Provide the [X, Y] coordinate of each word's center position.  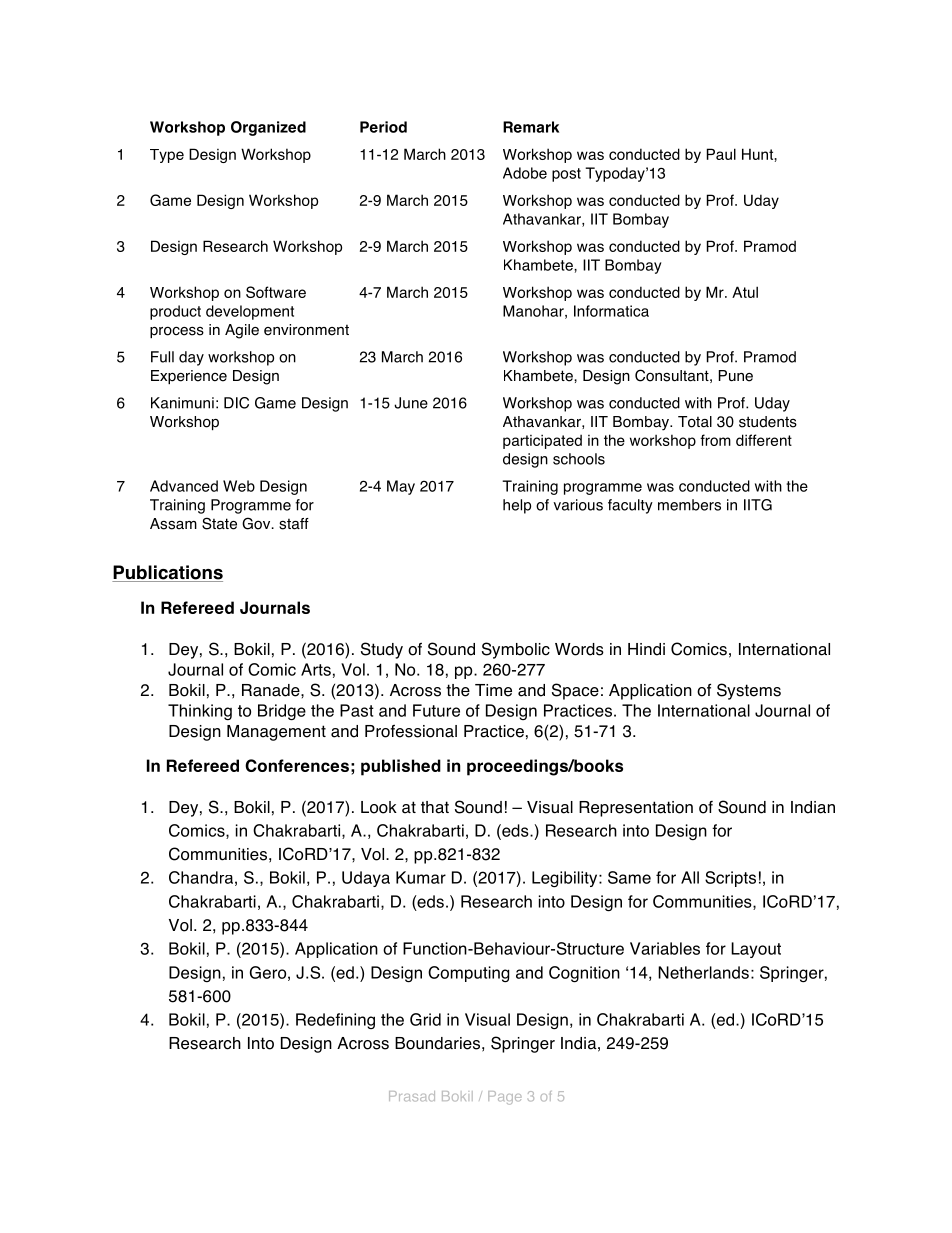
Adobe [525, 173]
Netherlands [703, 972]
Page [505, 1098]
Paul [721, 154]
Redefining [335, 1021]
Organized [268, 128]
